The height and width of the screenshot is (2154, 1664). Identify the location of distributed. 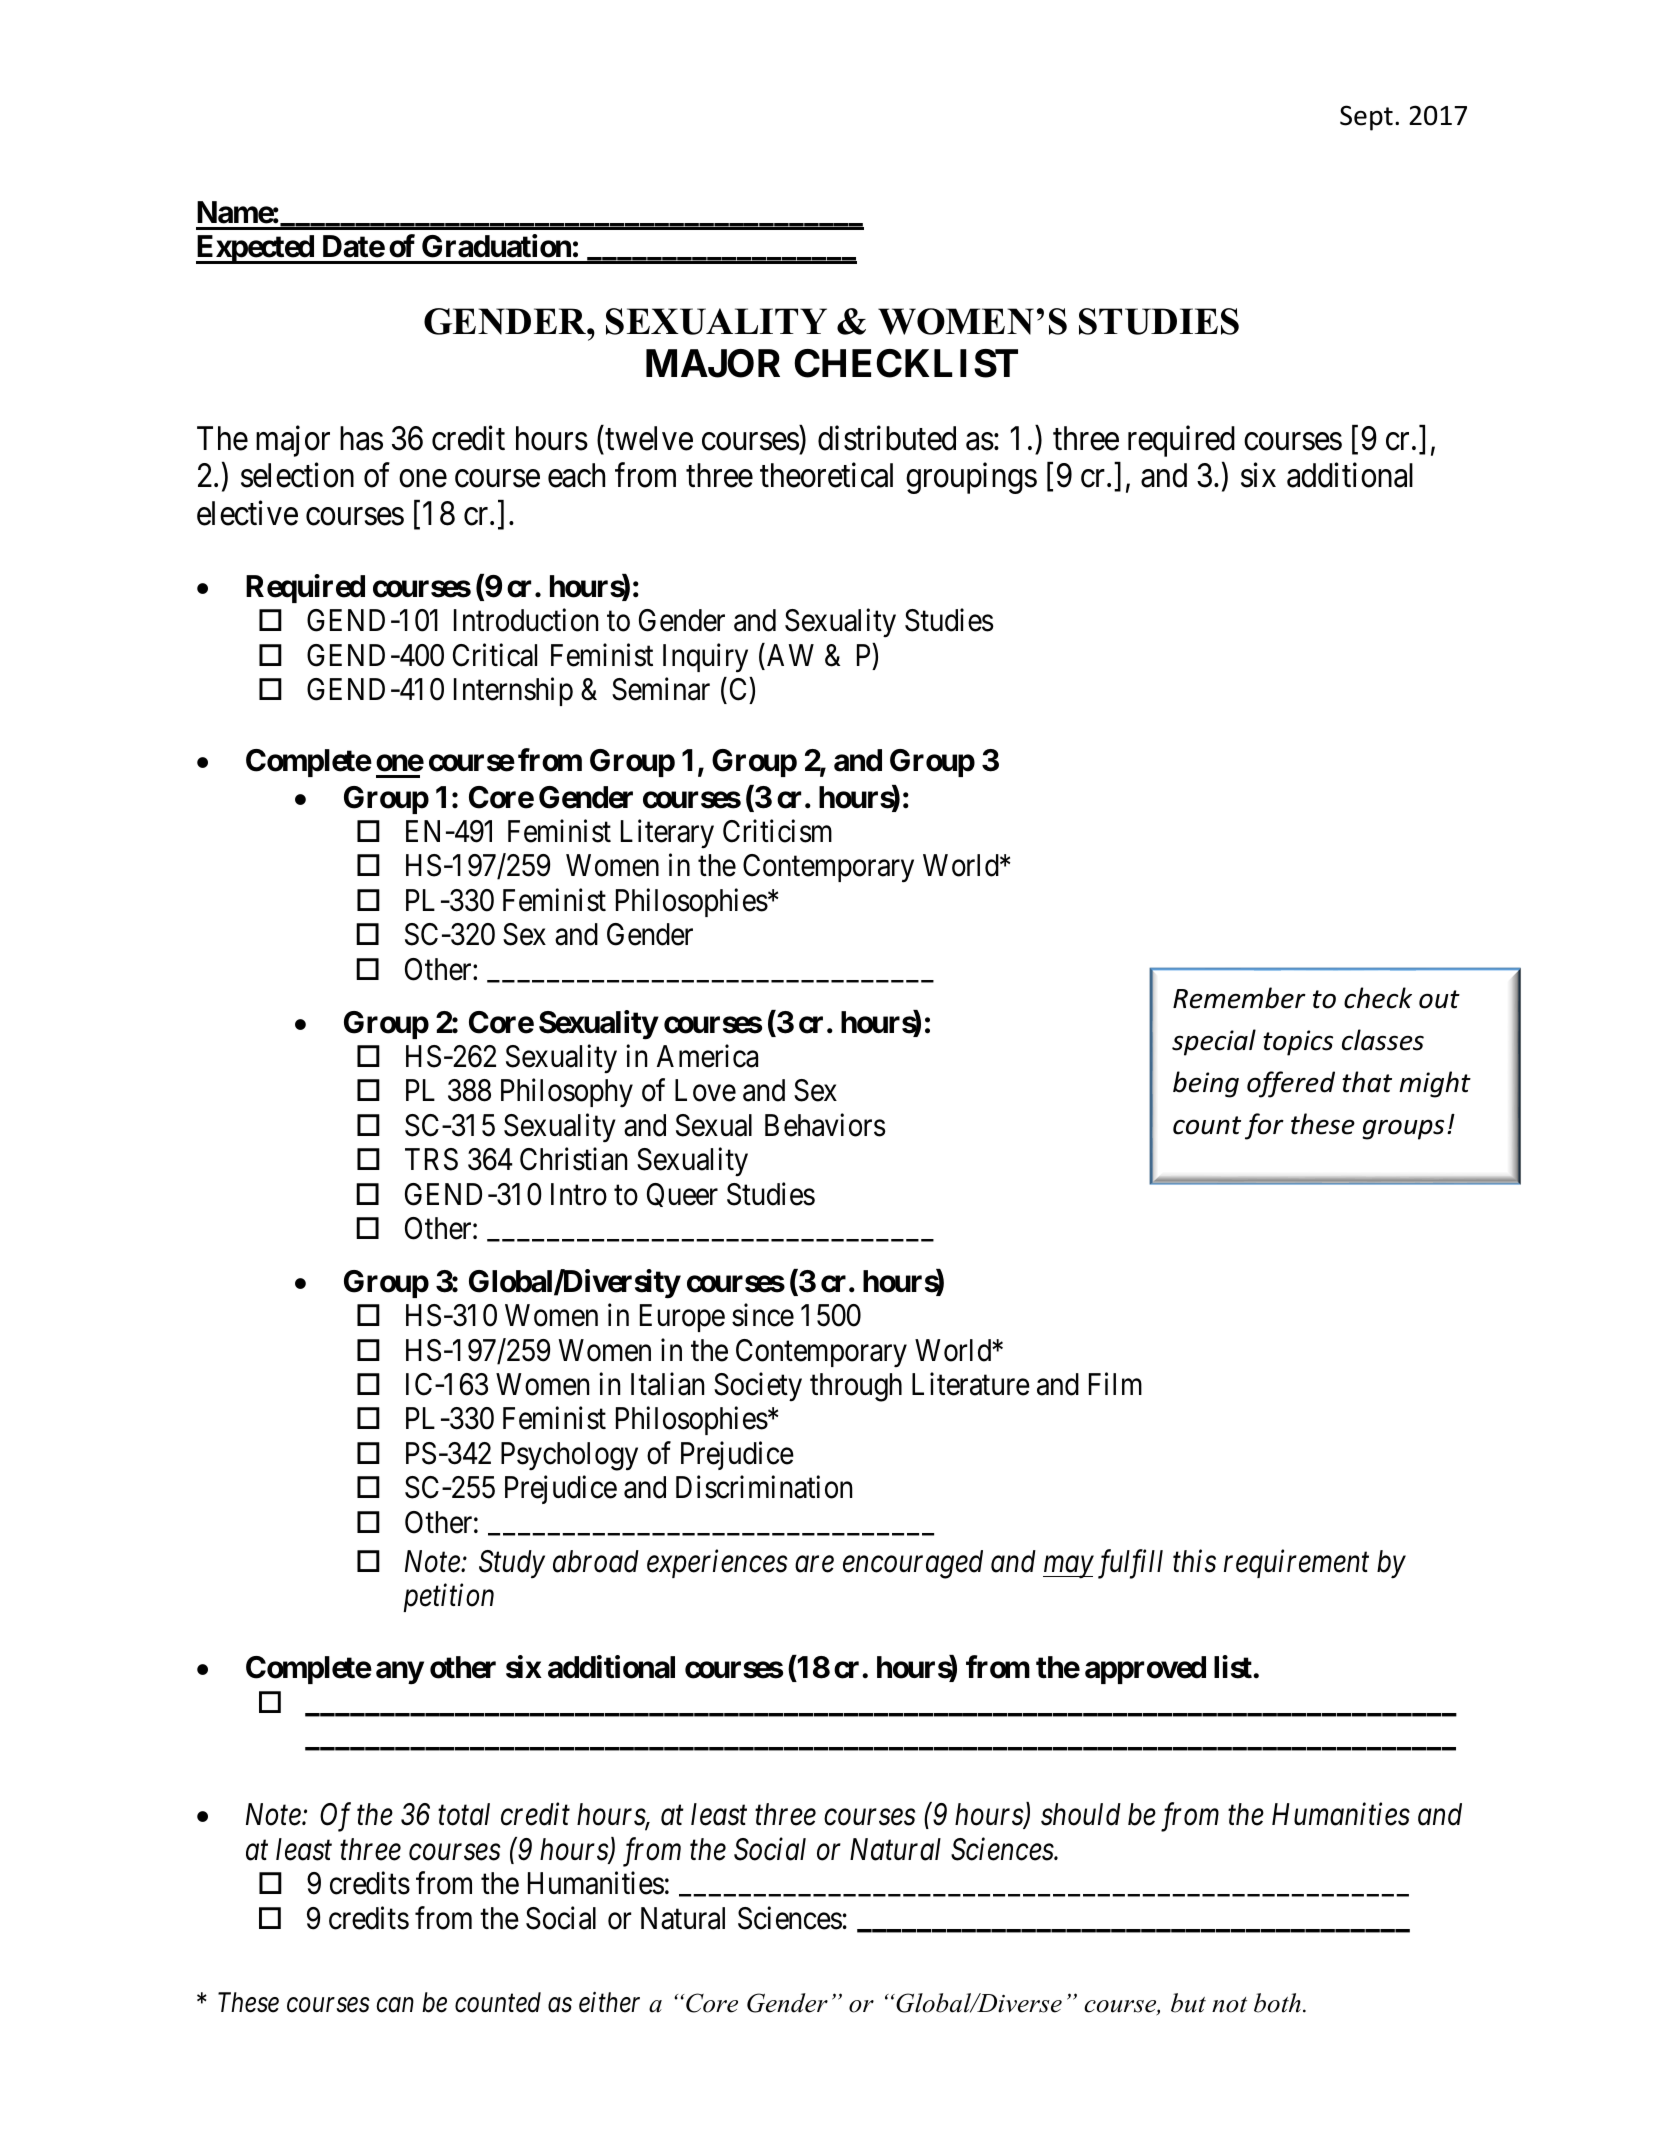
(887, 438).
